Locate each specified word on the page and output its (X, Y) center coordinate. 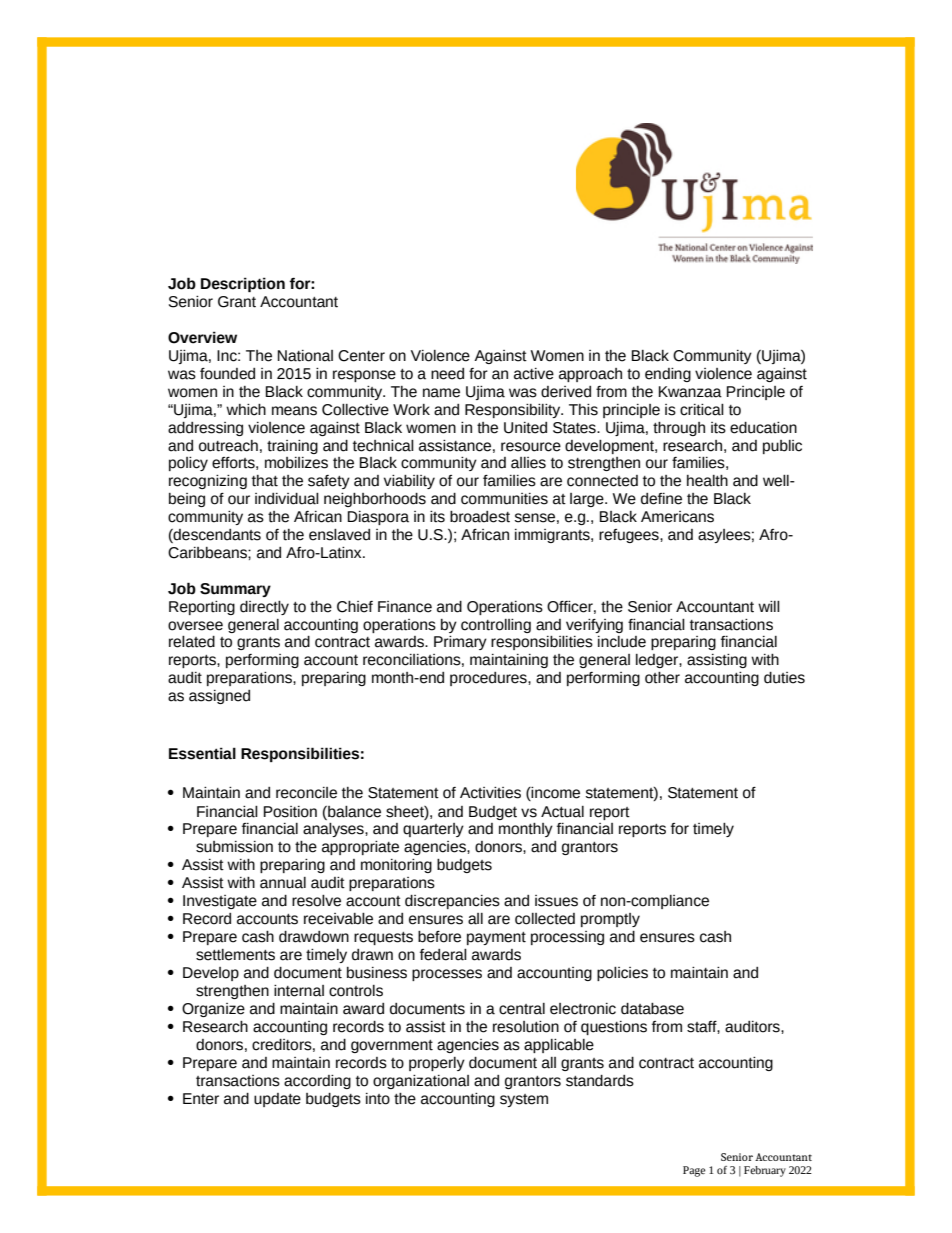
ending (668, 375)
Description (243, 284)
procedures (489, 679)
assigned (219, 697)
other (662, 678)
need (447, 374)
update (277, 1100)
